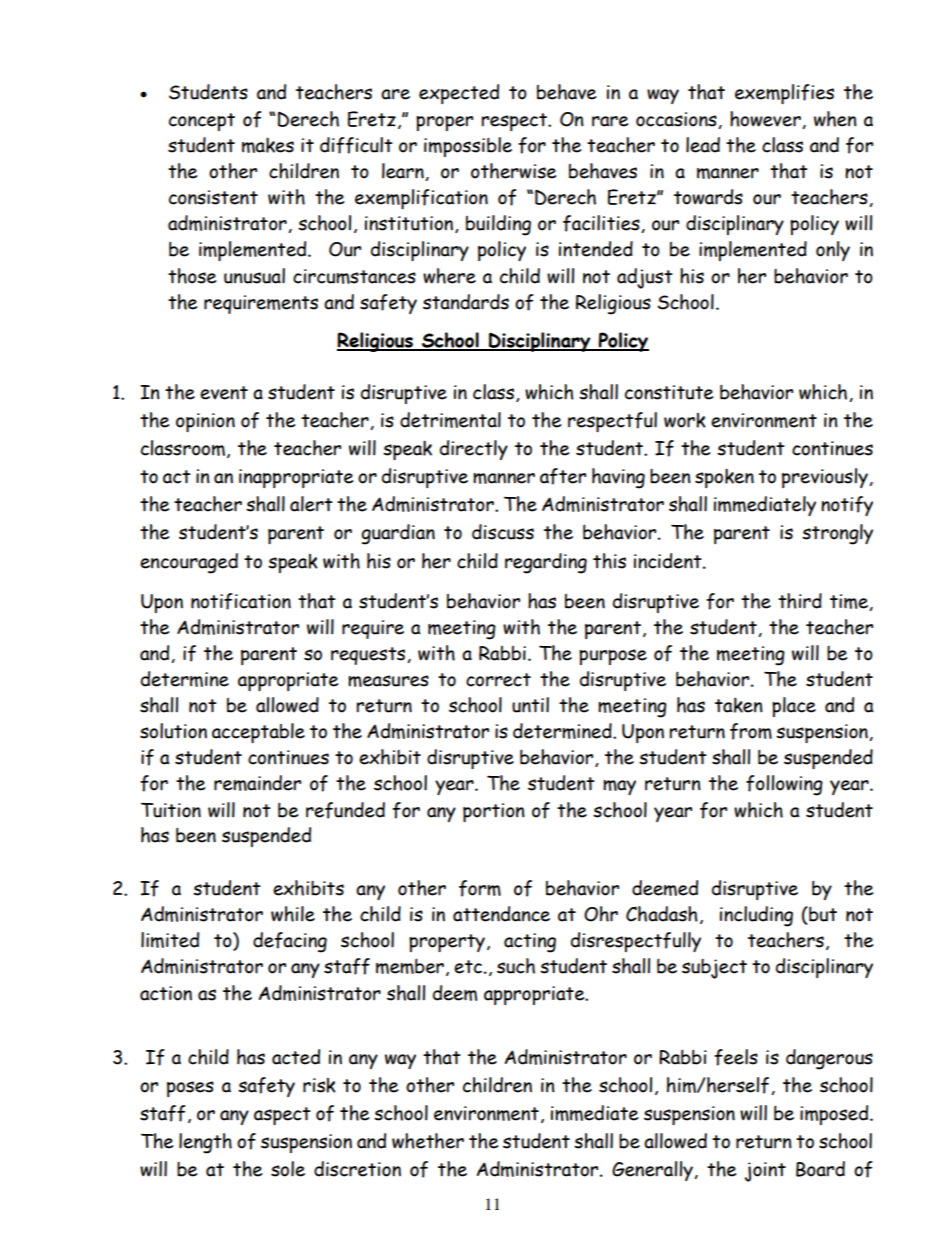 The width and height of the image is (952, 1233). I want to click on however, so click(766, 120).
